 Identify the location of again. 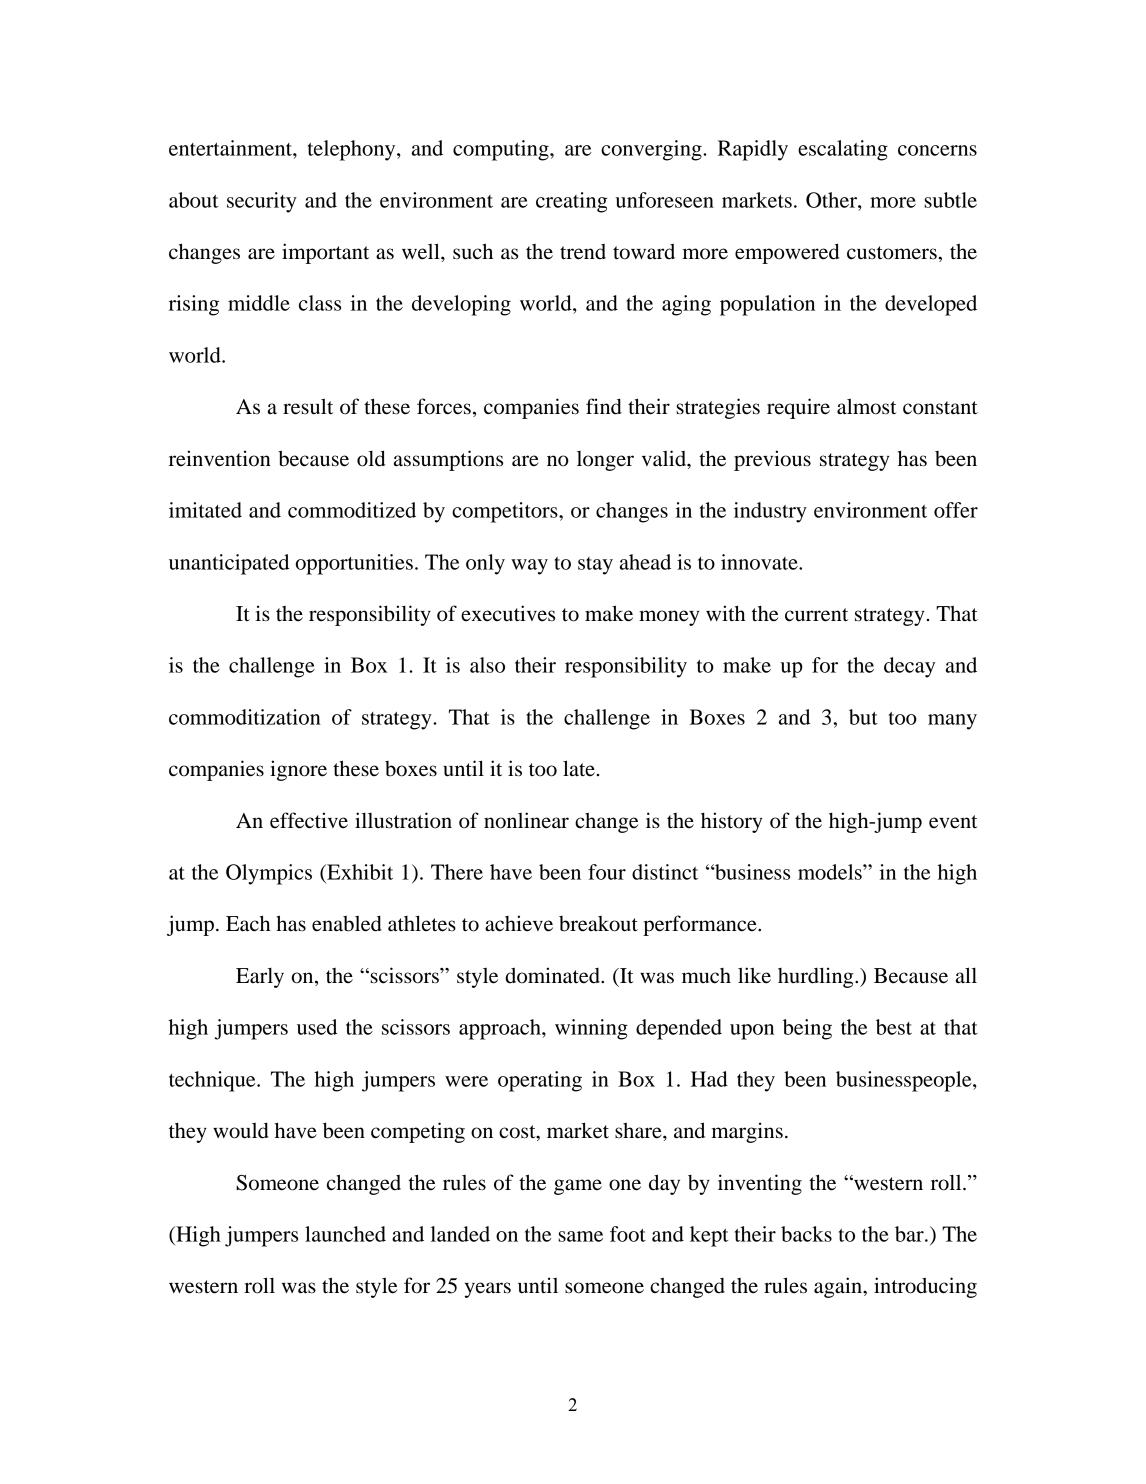
(839, 1287).
